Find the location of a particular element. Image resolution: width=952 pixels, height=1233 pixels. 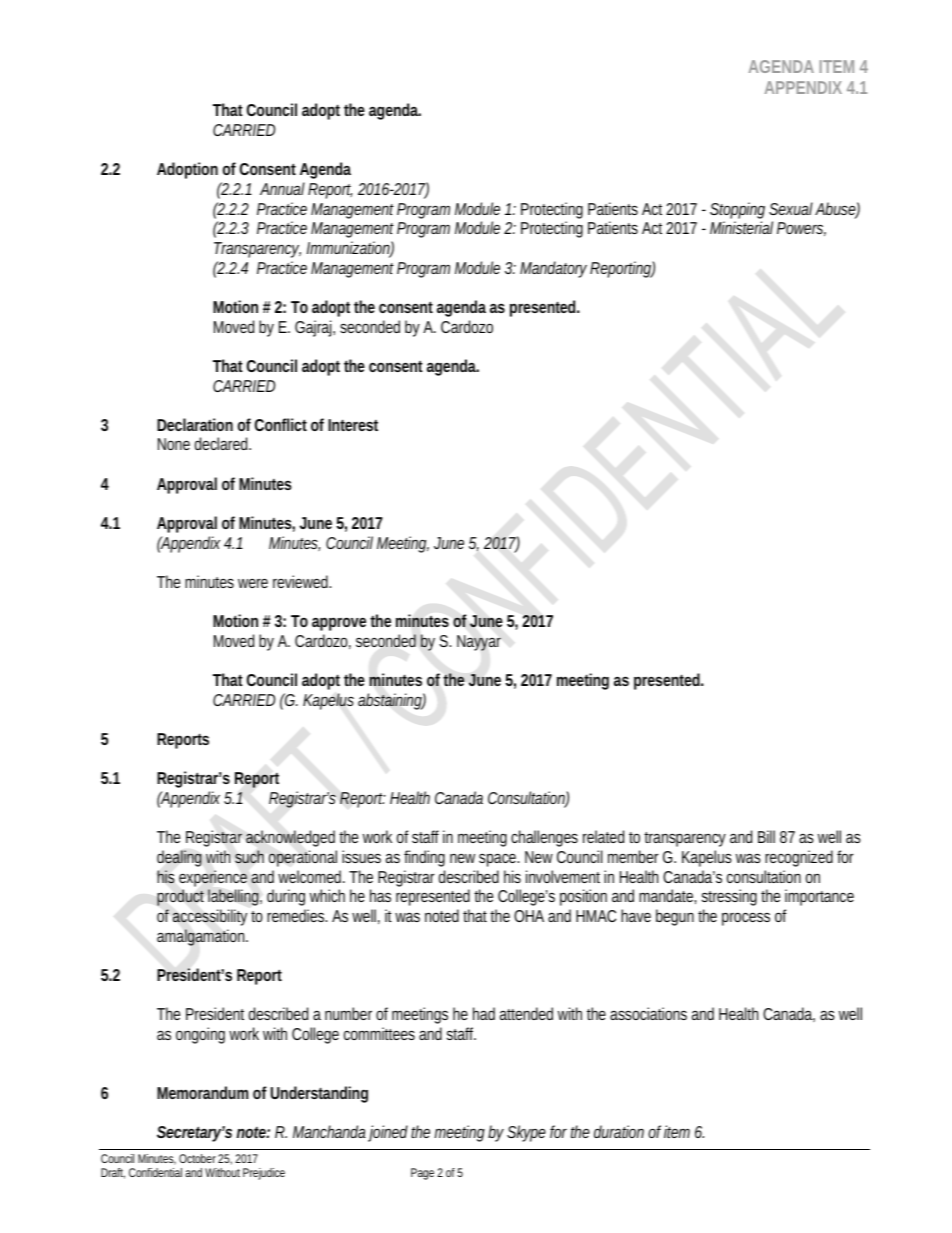

were is located at coordinates (253, 583).
